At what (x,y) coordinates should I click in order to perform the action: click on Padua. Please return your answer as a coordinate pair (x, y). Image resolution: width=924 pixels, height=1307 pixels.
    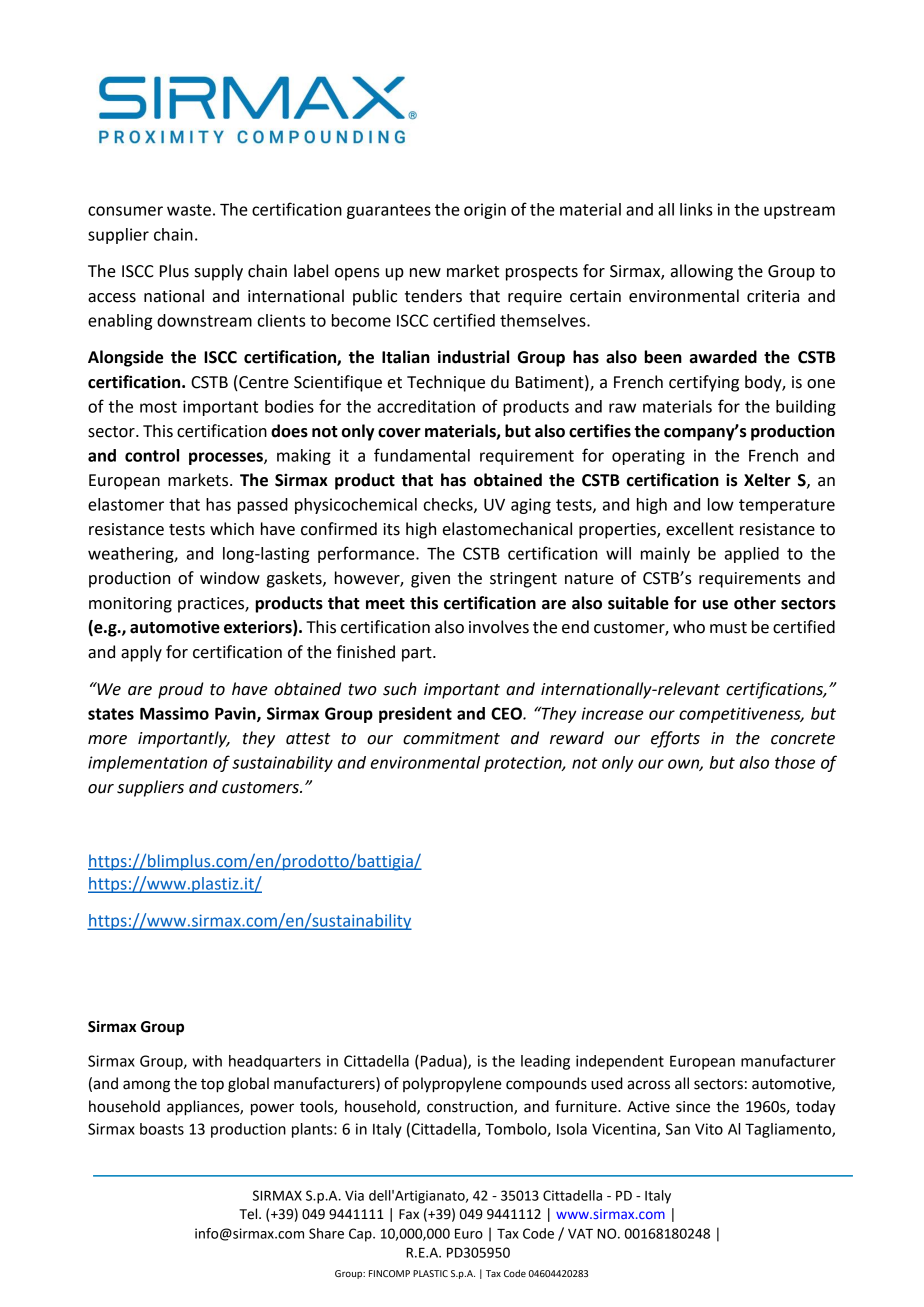
    Looking at the image, I should click on (442, 1062).
